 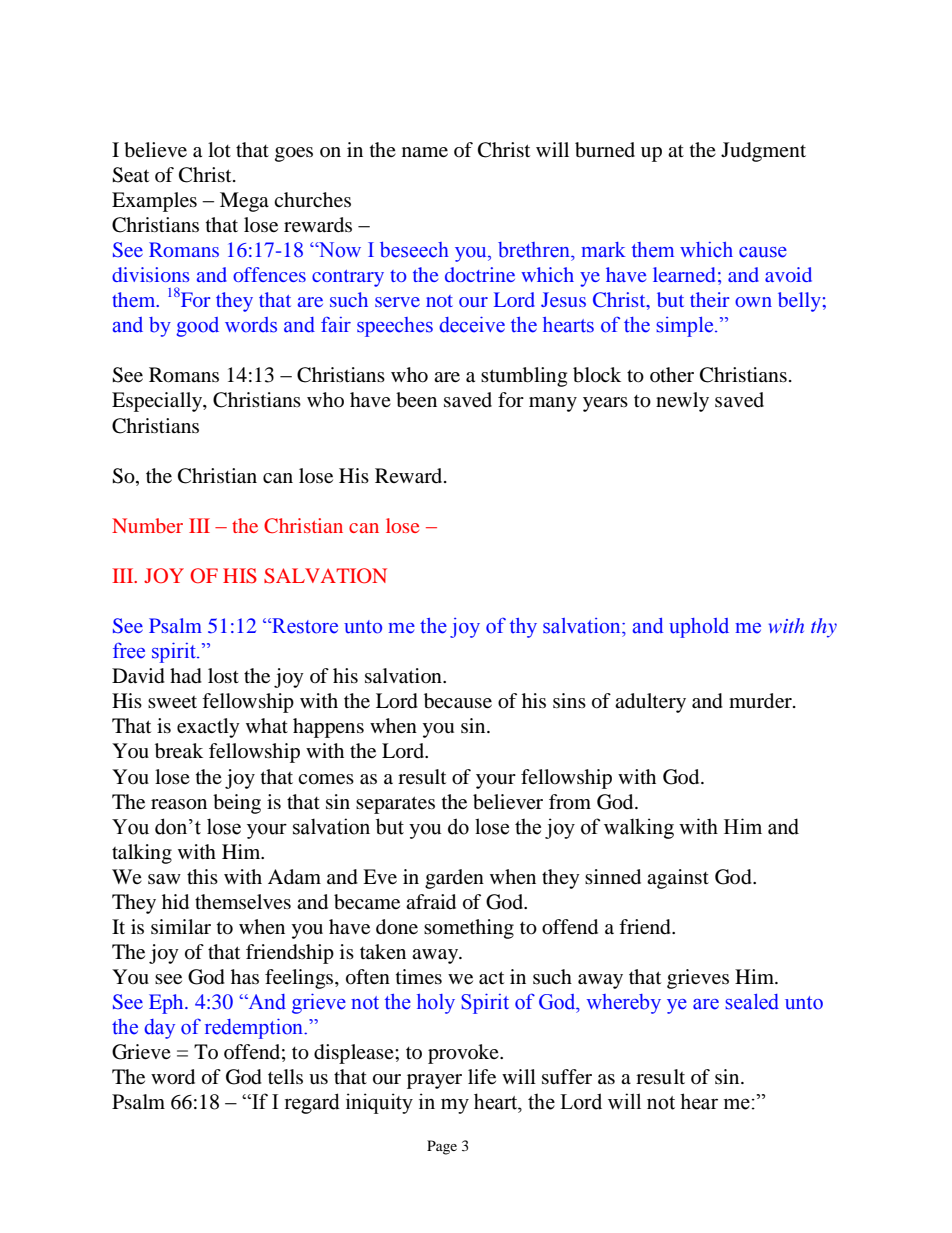 I want to click on separates, so click(x=395, y=805).
